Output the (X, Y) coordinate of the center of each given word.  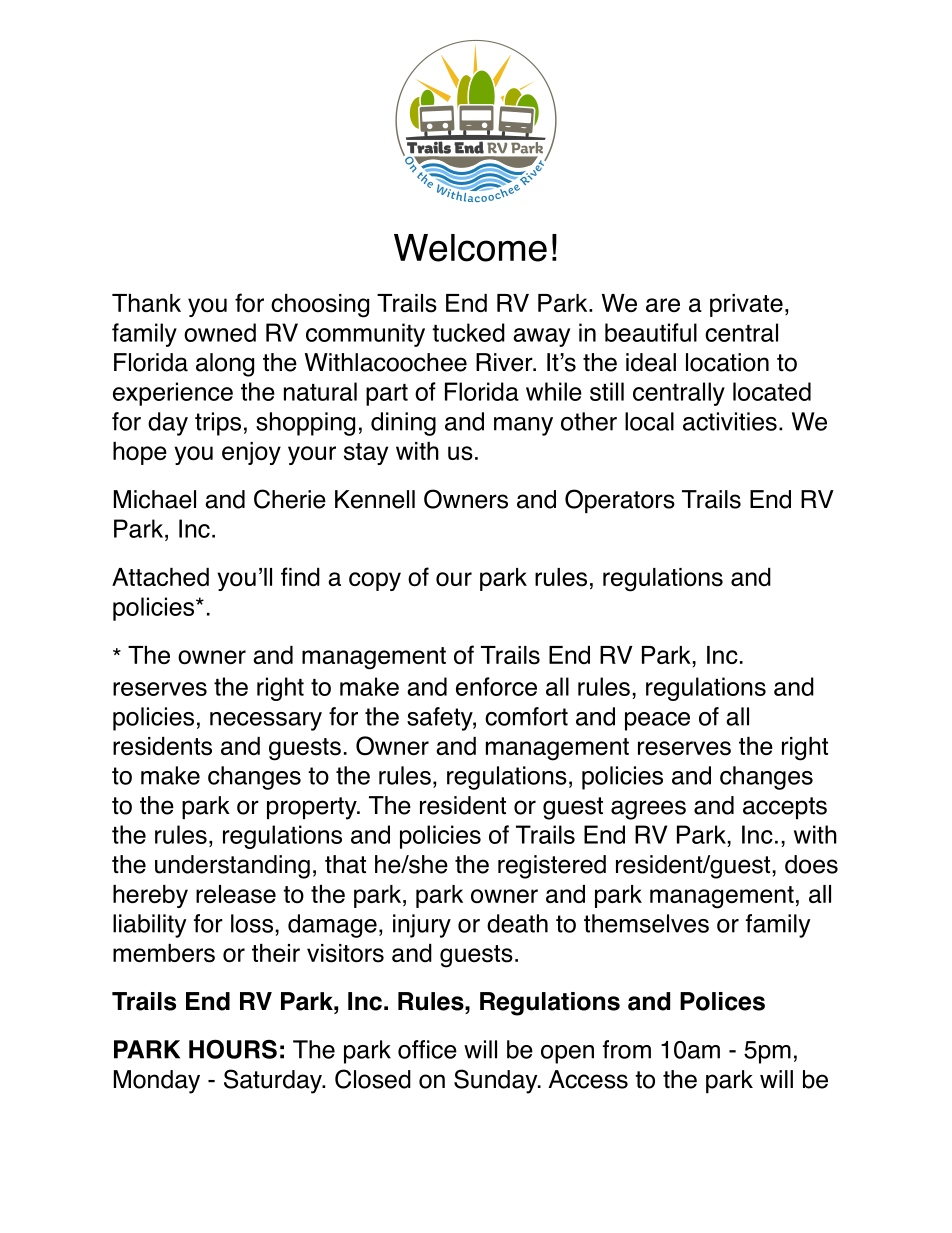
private (746, 305)
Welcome (470, 248)
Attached (160, 577)
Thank (146, 303)
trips (218, 424)
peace (657, 721)
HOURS (233, 1049)
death (517, 923)
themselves (646, 923)
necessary (266, 721)
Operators (620, 501)
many (523, 426)
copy (375, 581)
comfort (526, 716)
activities (730, 421)
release (236, 894)
